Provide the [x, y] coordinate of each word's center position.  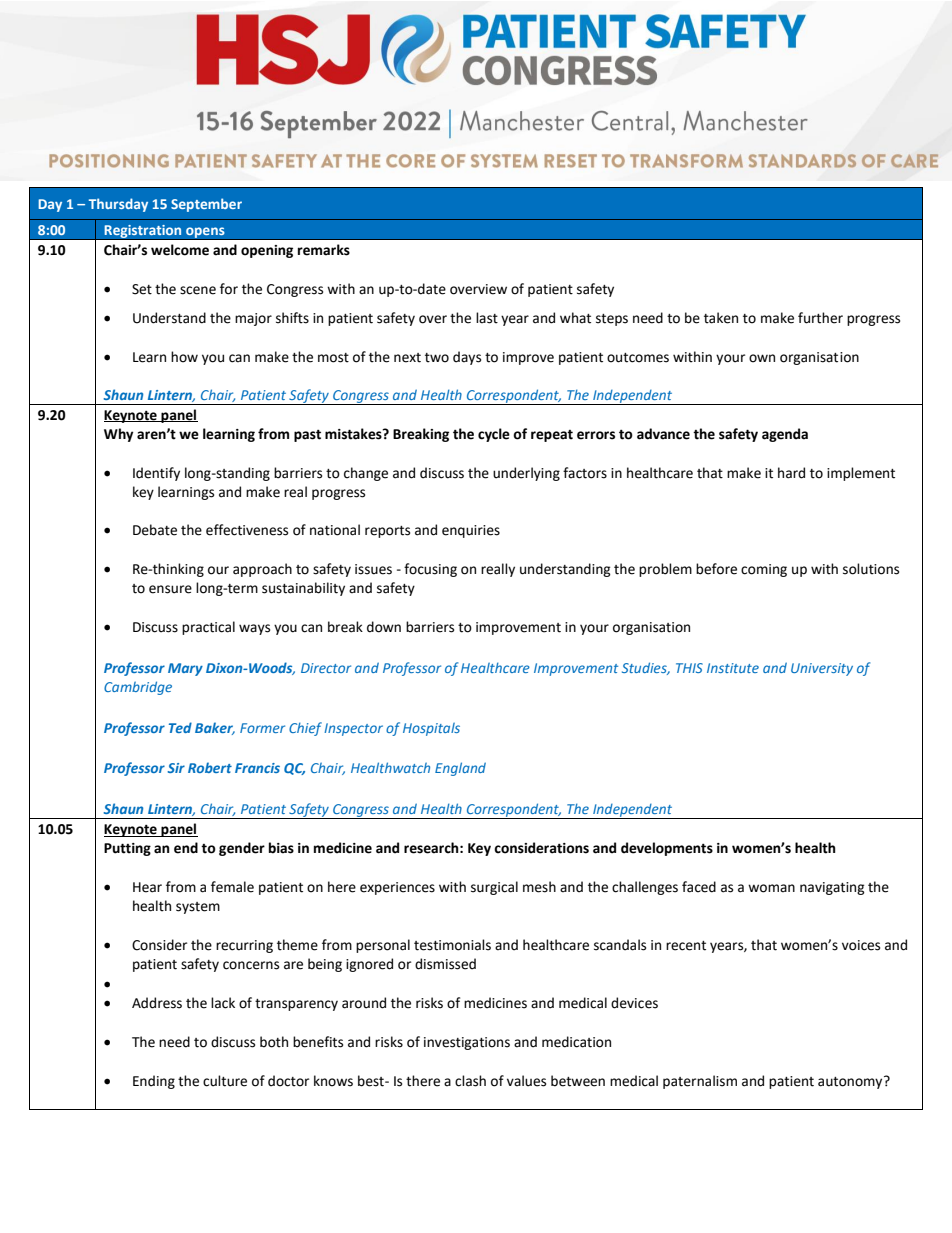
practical [208, 628]
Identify [156, 474]
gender [242, 849]
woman [771, 888]
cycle [494, 435]
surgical [494, 888]
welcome [180, 250]
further [820, 318]
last [487, 318]
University [822, 669]
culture [225, 1081]
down [384, 627]
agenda [785, 435]
